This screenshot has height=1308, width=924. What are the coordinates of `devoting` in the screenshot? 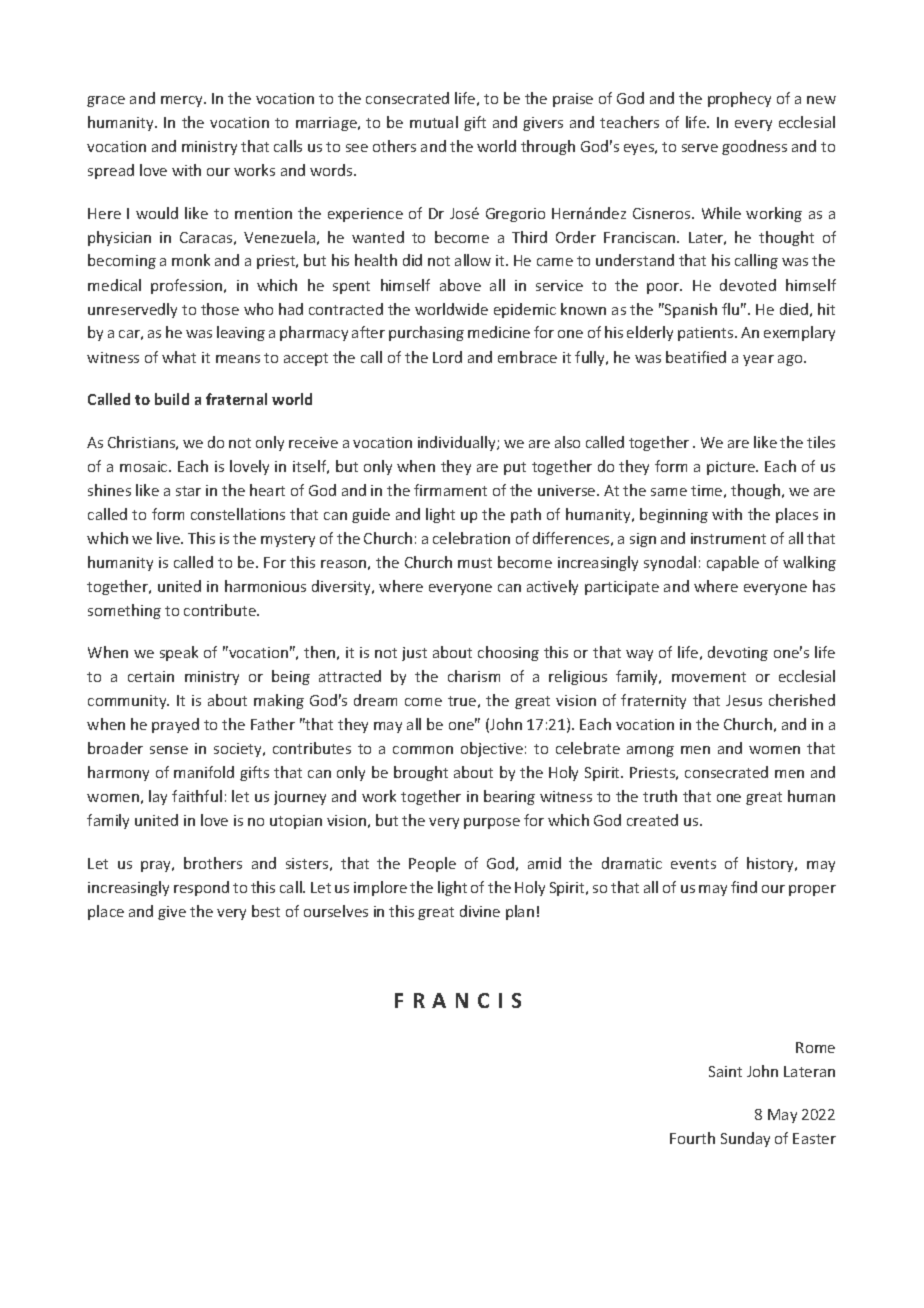 It's located at (738, 653).
